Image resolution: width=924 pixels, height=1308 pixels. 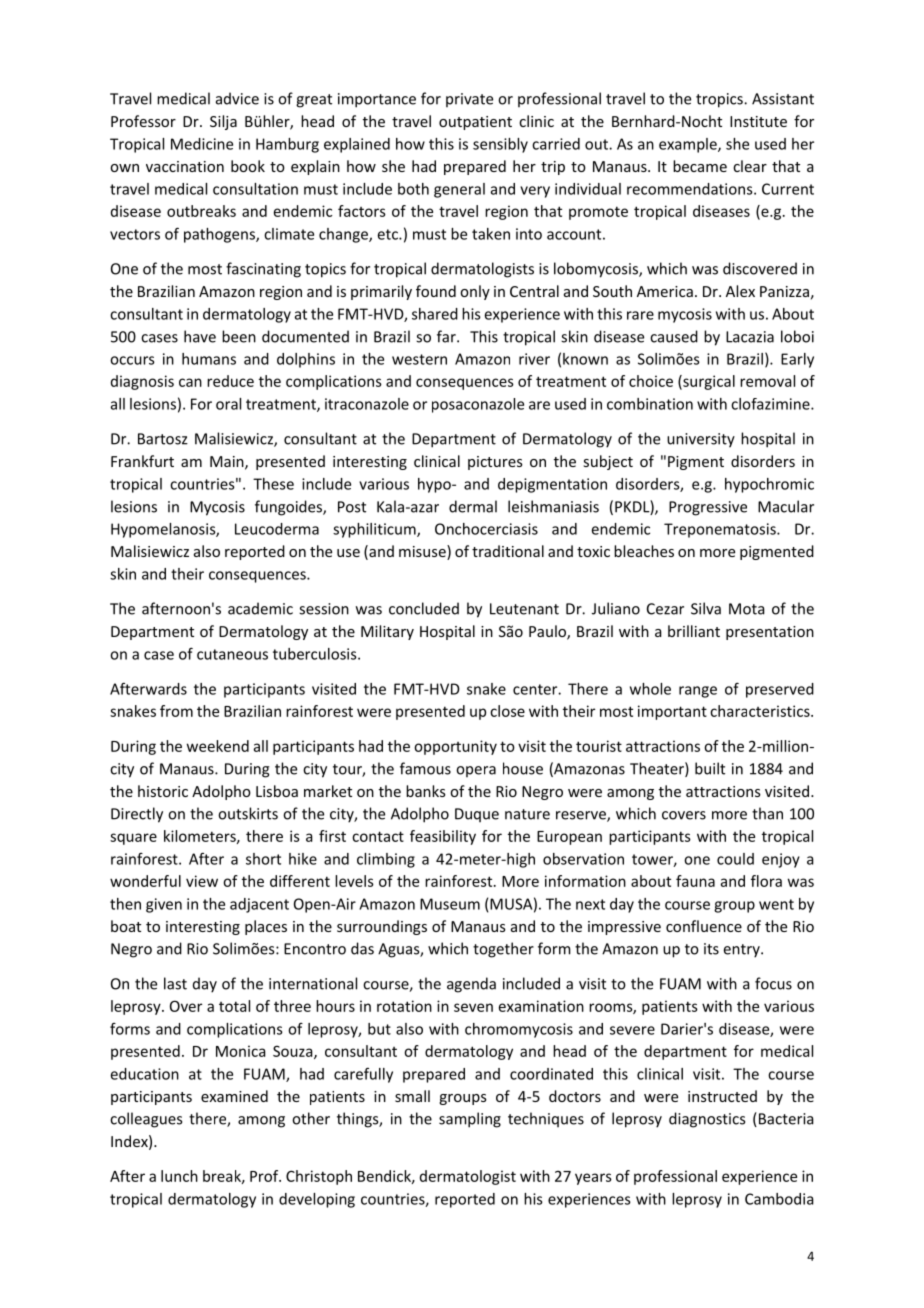 I want to click on lunch, so click(x=179, y=1176).
